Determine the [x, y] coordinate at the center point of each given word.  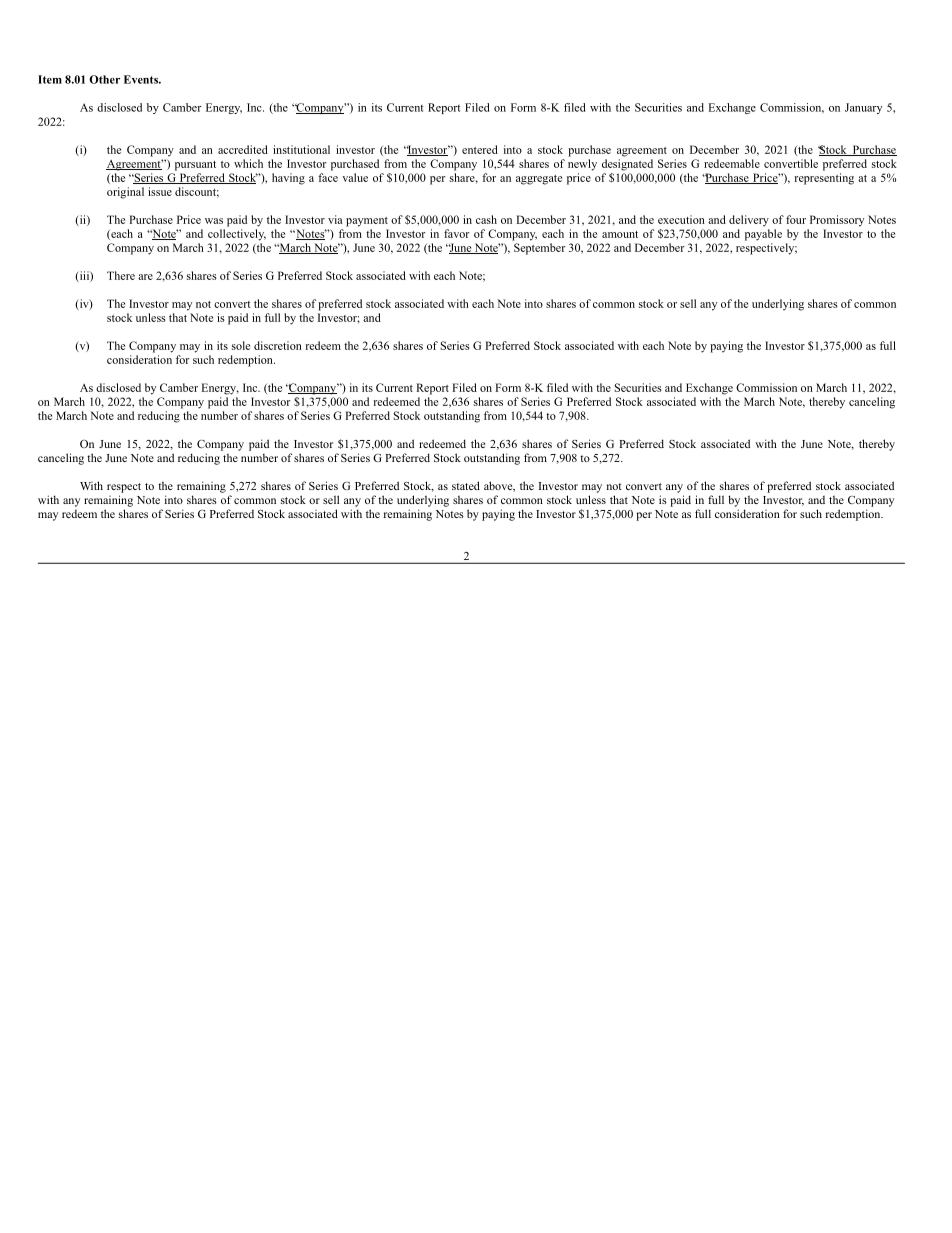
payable [763, 235]
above [499, 486]
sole [241, 345]
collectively [237, 235]
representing [824, 179]
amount [620, 234]
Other [104, 79]
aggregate [539, 180]
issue [160, 191]
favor [456, 233]
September [539, 249]
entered [480, 149]
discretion [278, 345]
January [863, 108]
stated [466, 485]
